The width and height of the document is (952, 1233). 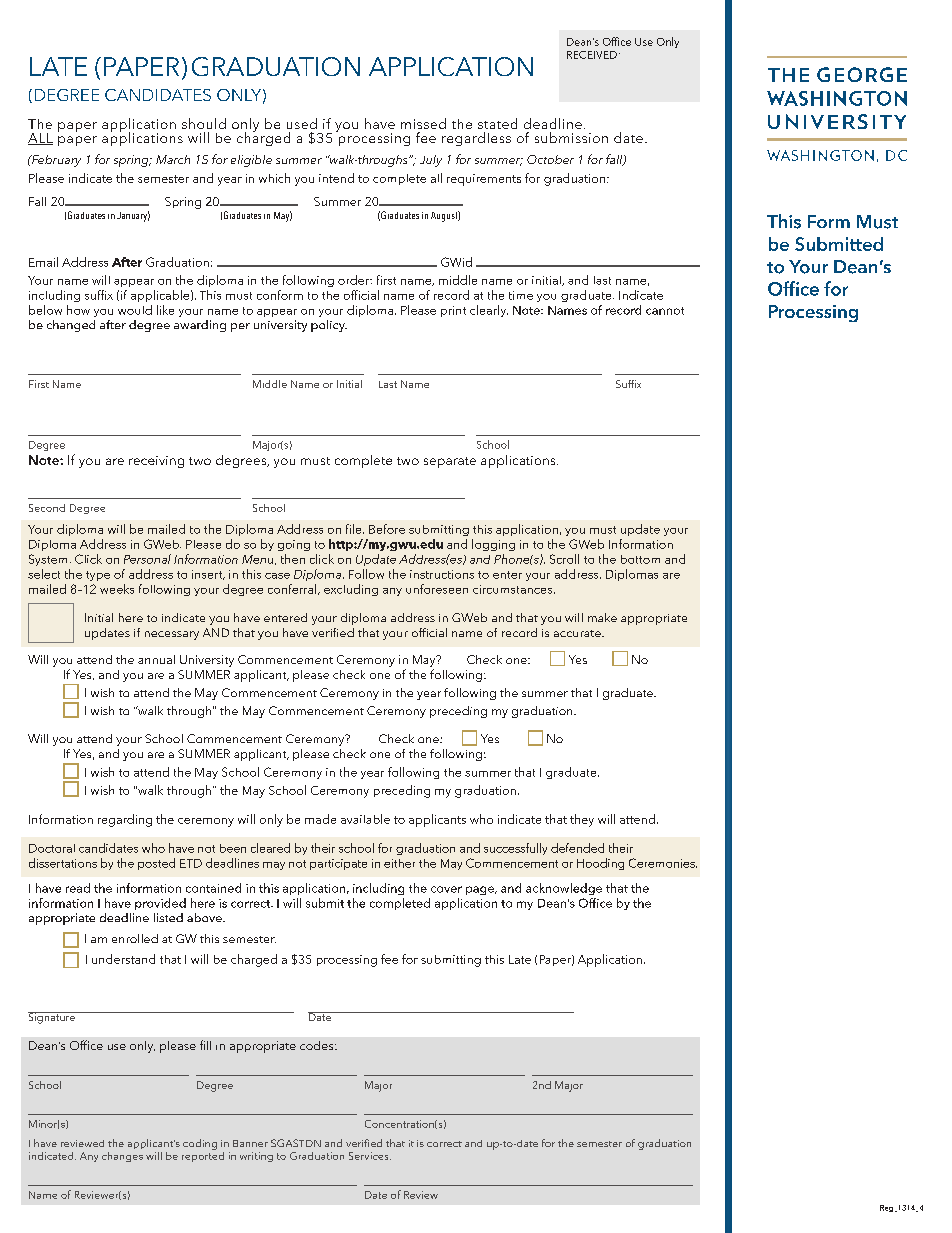 What do you see at coordinates (204, 123) in the document?
I see `should` at bounding box center [204, 123].
